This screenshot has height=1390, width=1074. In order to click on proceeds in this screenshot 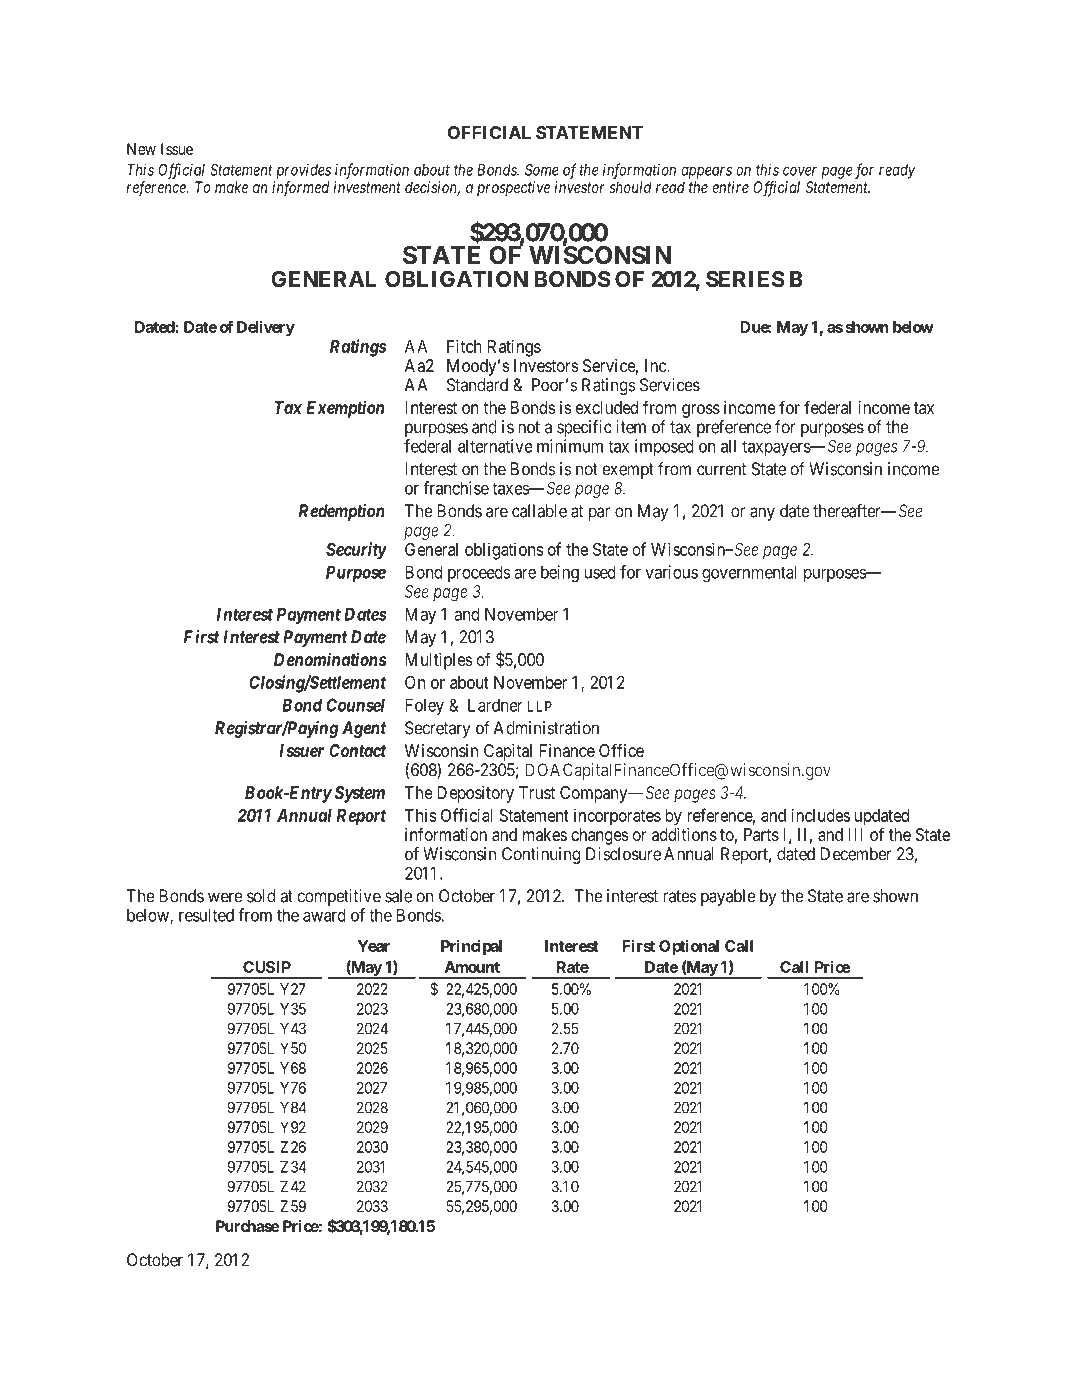, I will do `click(479, 573)`.
